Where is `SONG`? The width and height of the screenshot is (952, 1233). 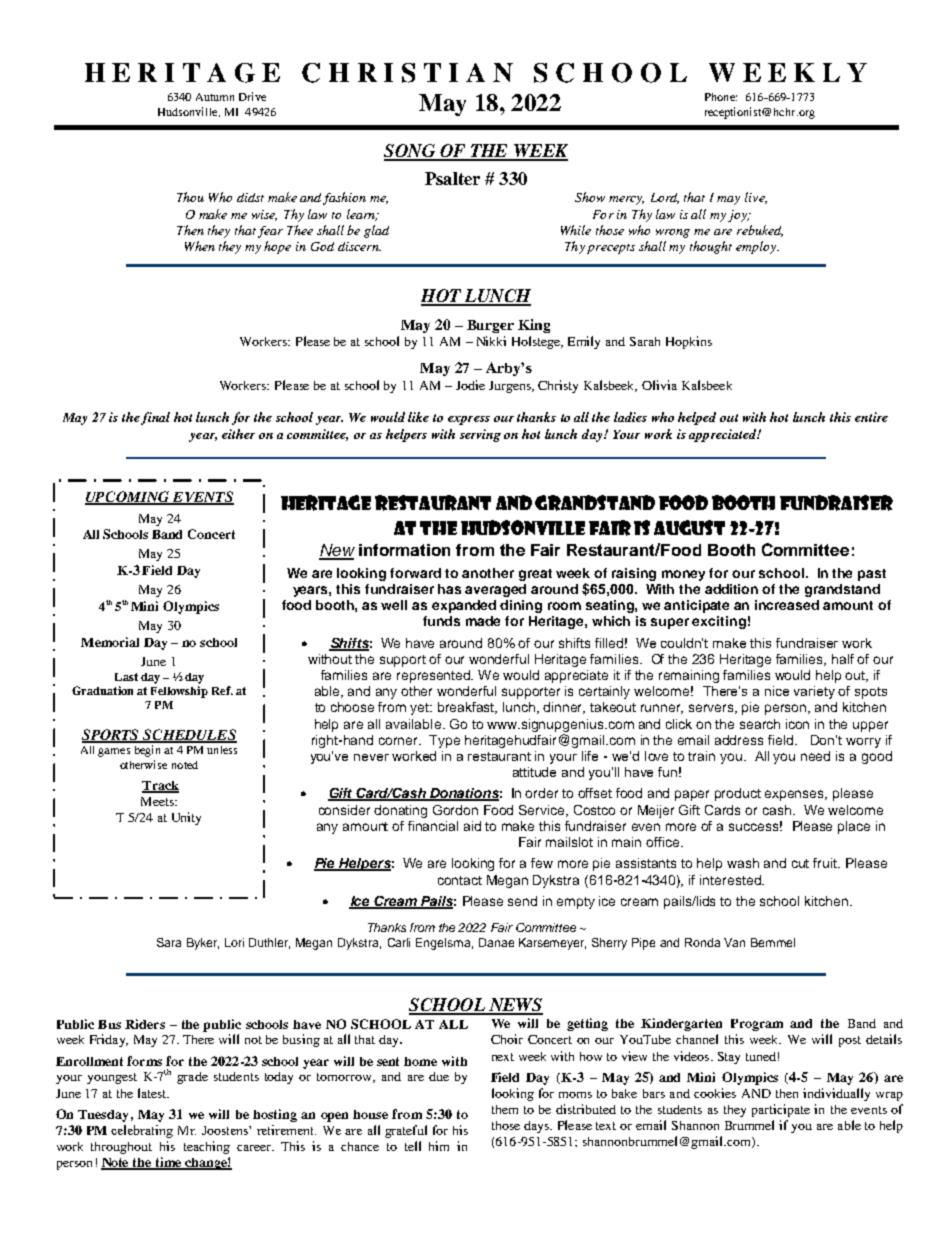
SONG is located at coordinates (410, 152).
